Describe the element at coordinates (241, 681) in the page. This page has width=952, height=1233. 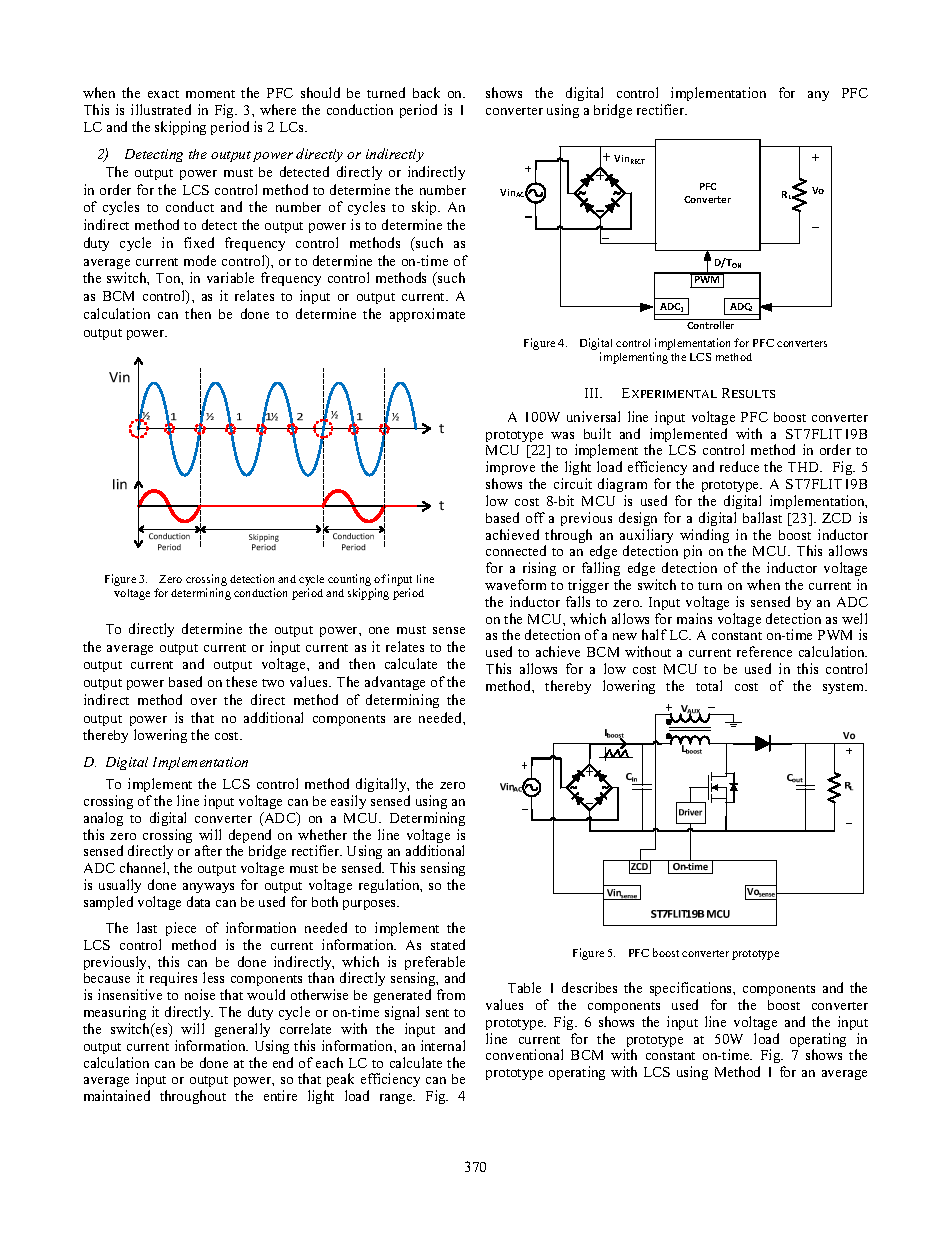
I see `these` at that location.
